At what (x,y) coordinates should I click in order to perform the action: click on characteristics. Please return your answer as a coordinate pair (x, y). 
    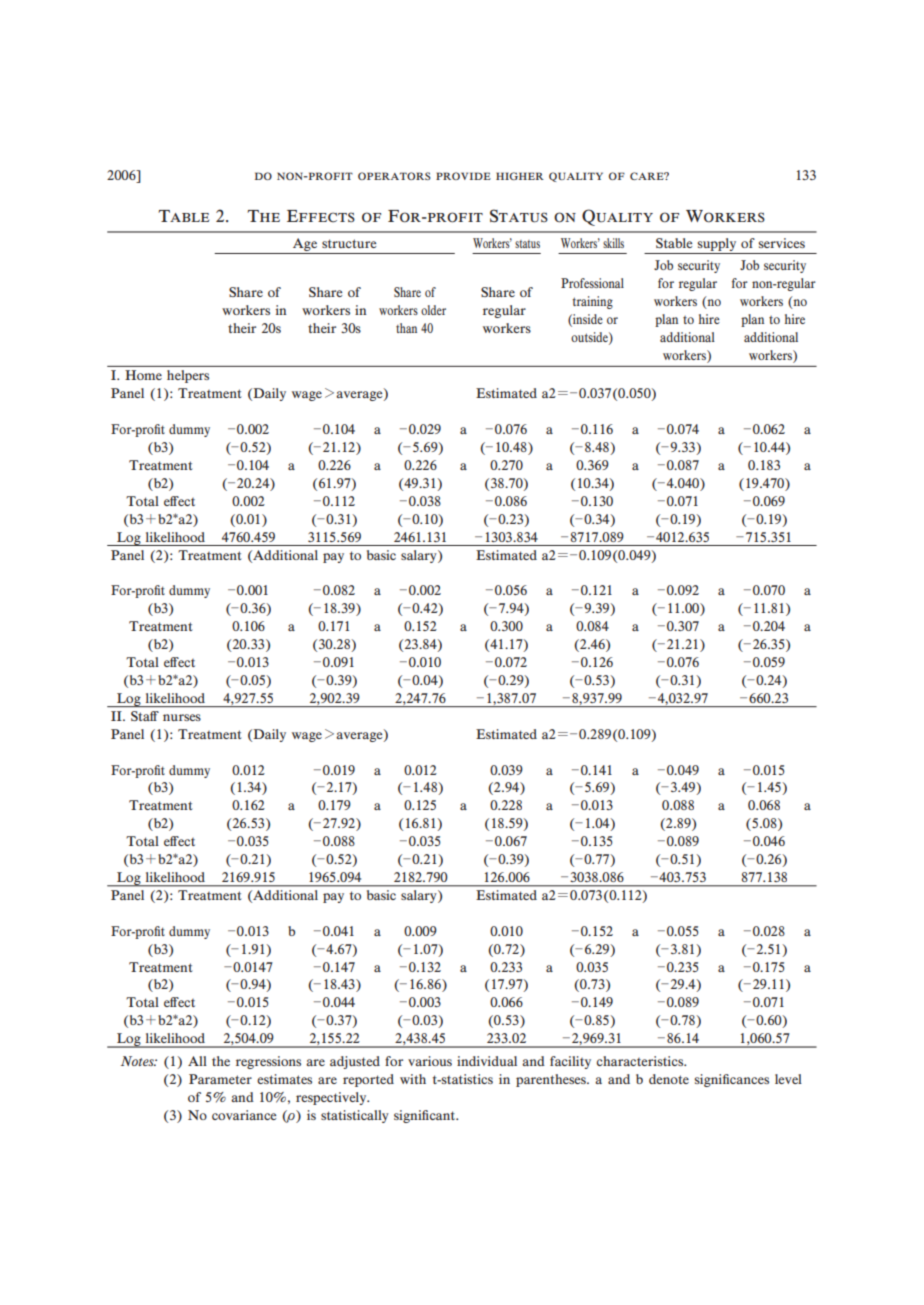
    Looking at the image, I should click on (641, 1061).
